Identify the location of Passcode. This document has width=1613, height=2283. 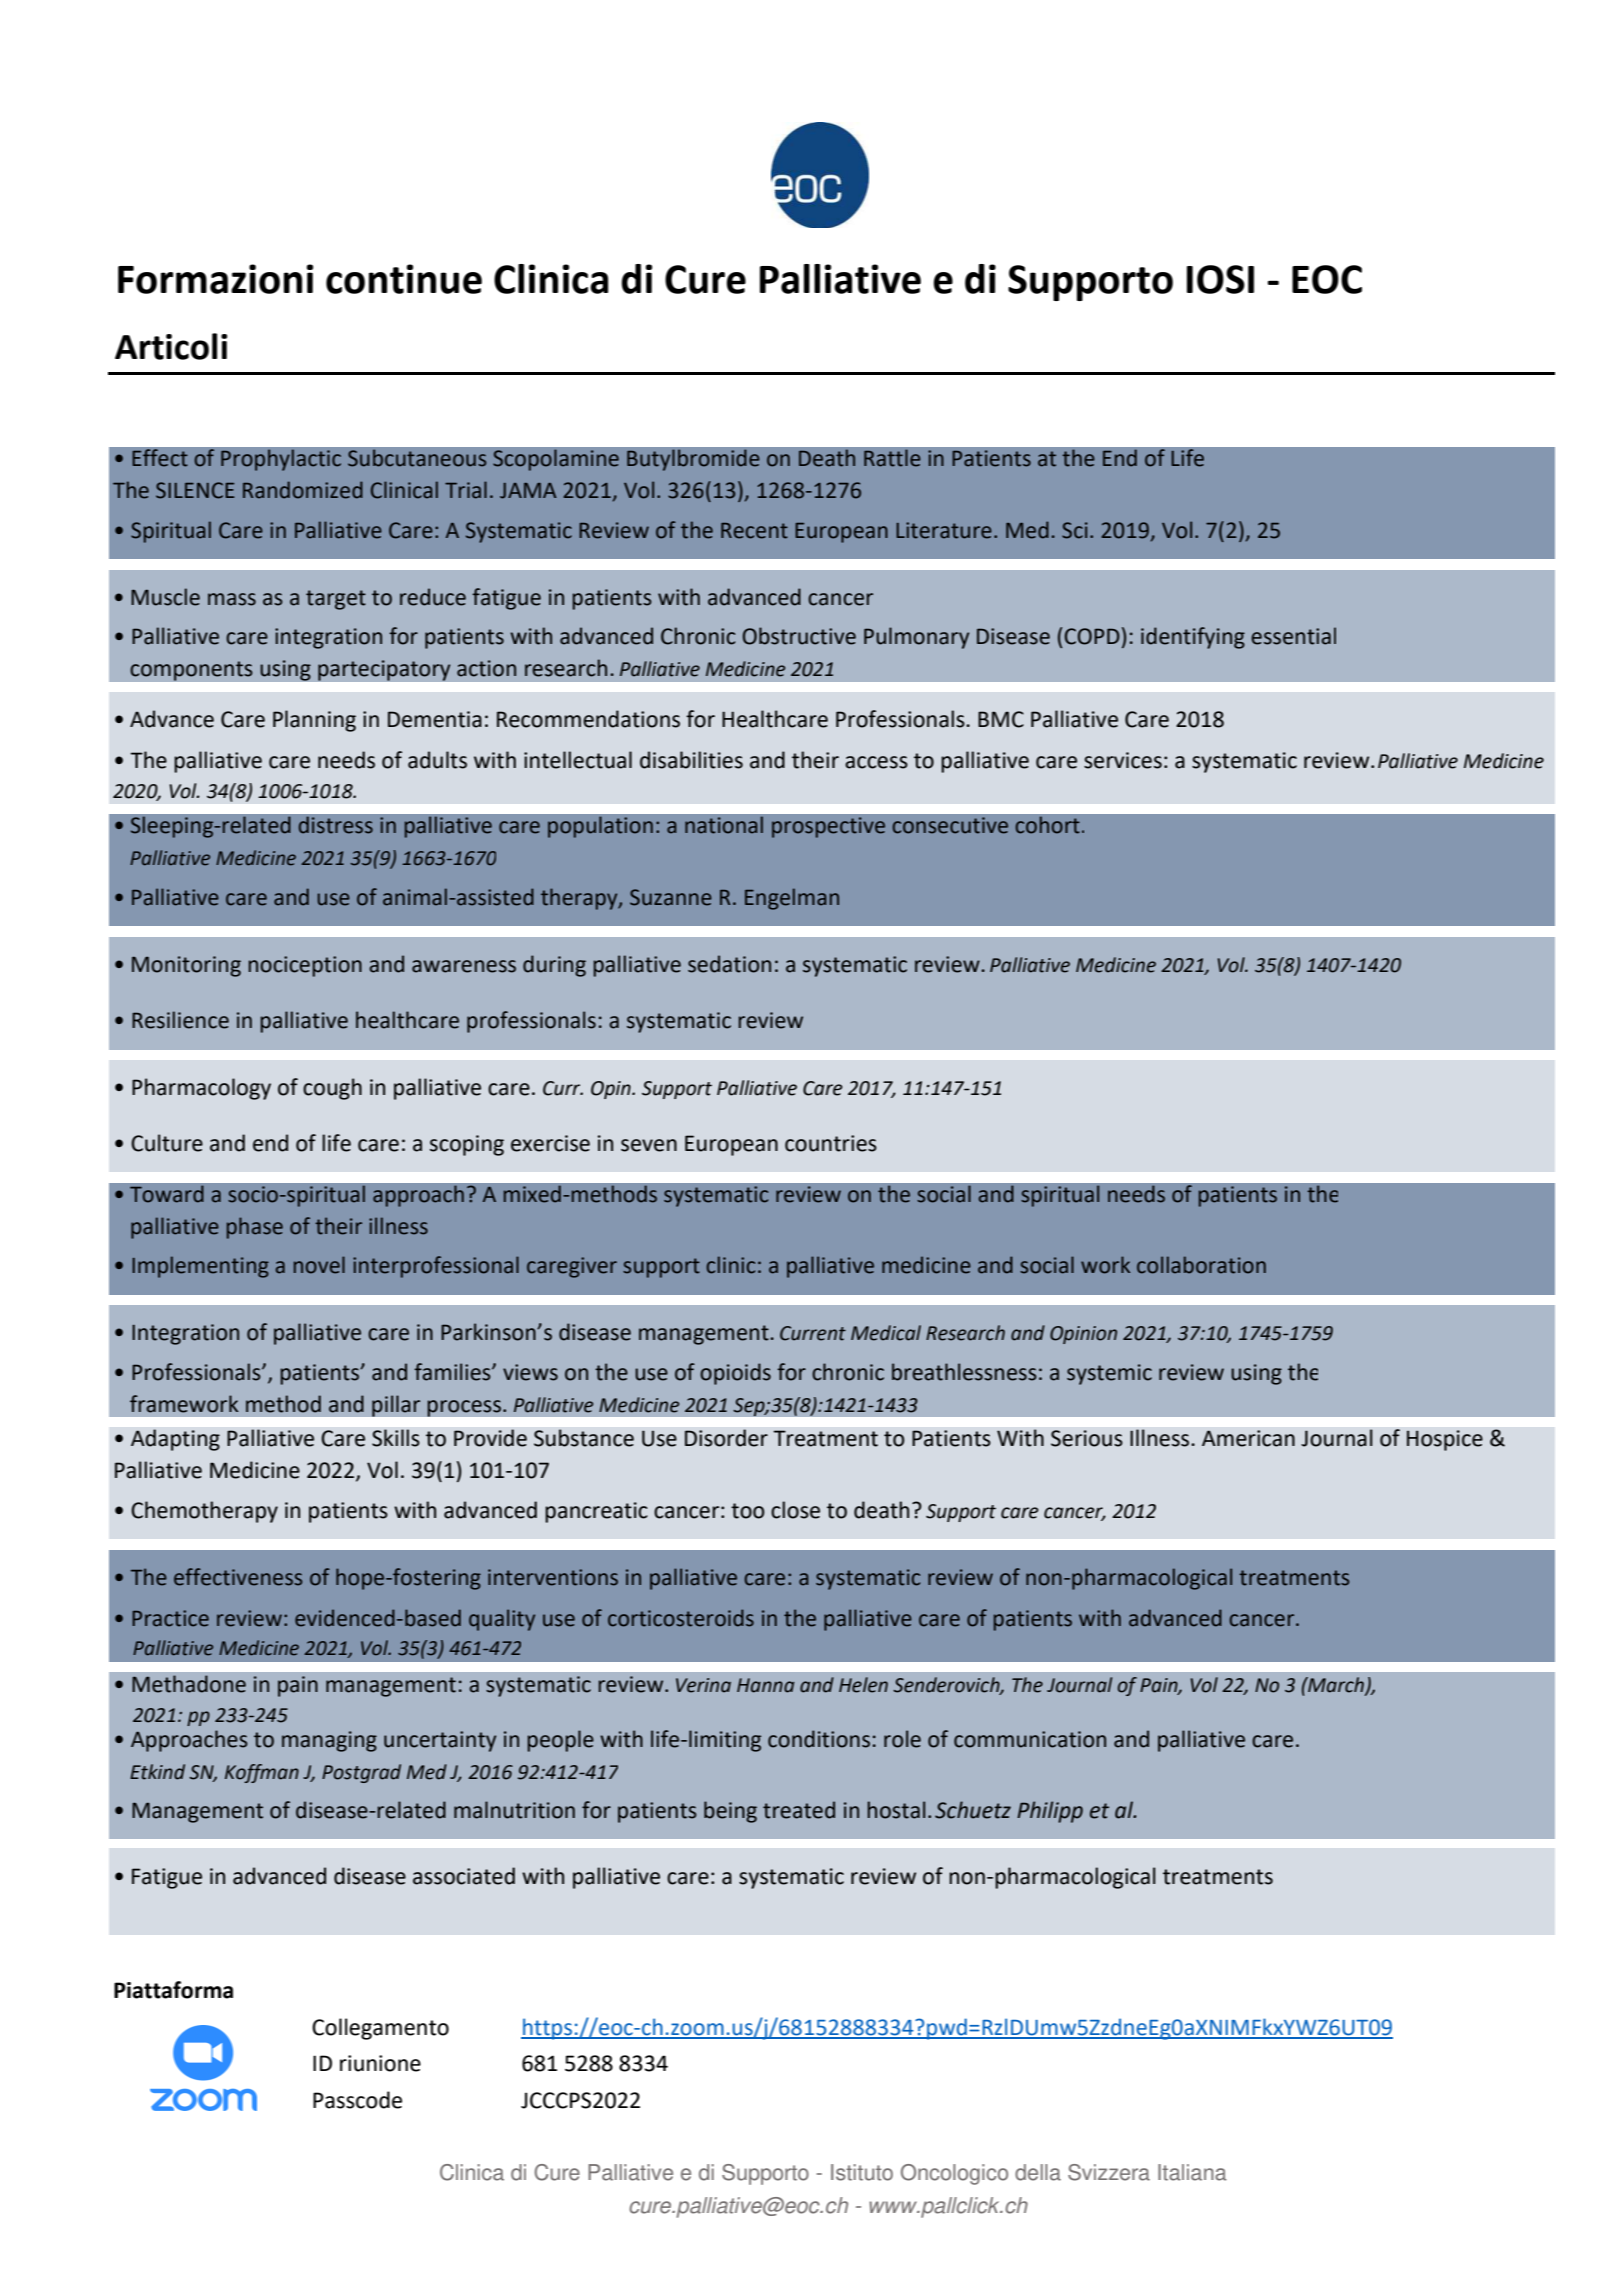
(357, 2100).
